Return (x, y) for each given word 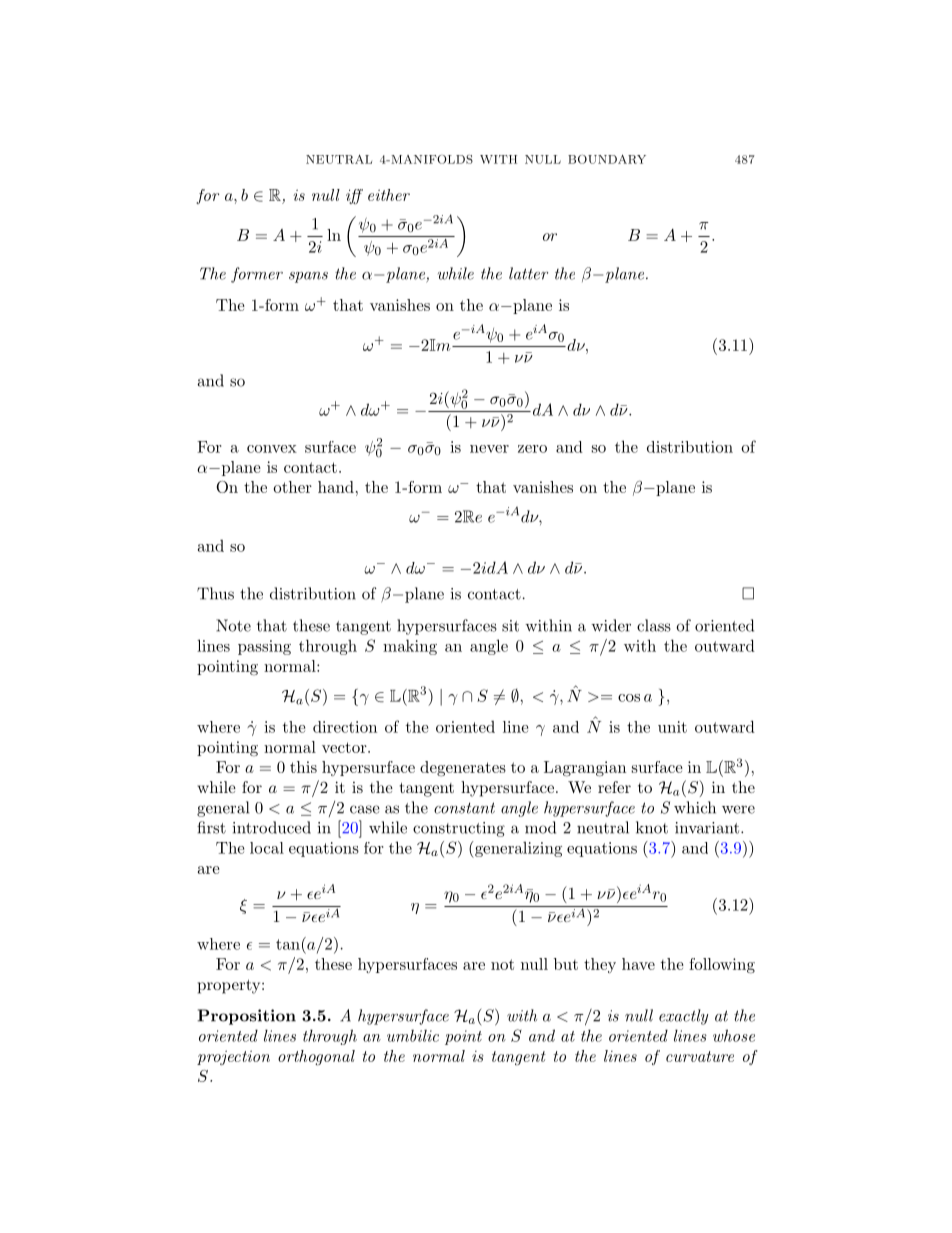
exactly (683, 1017)
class (654, 625)
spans (308, 277)
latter (528, 273)
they (600, 965)
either (389, 195)
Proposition (247, 1017)
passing (264, 647)
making (410, 647)
